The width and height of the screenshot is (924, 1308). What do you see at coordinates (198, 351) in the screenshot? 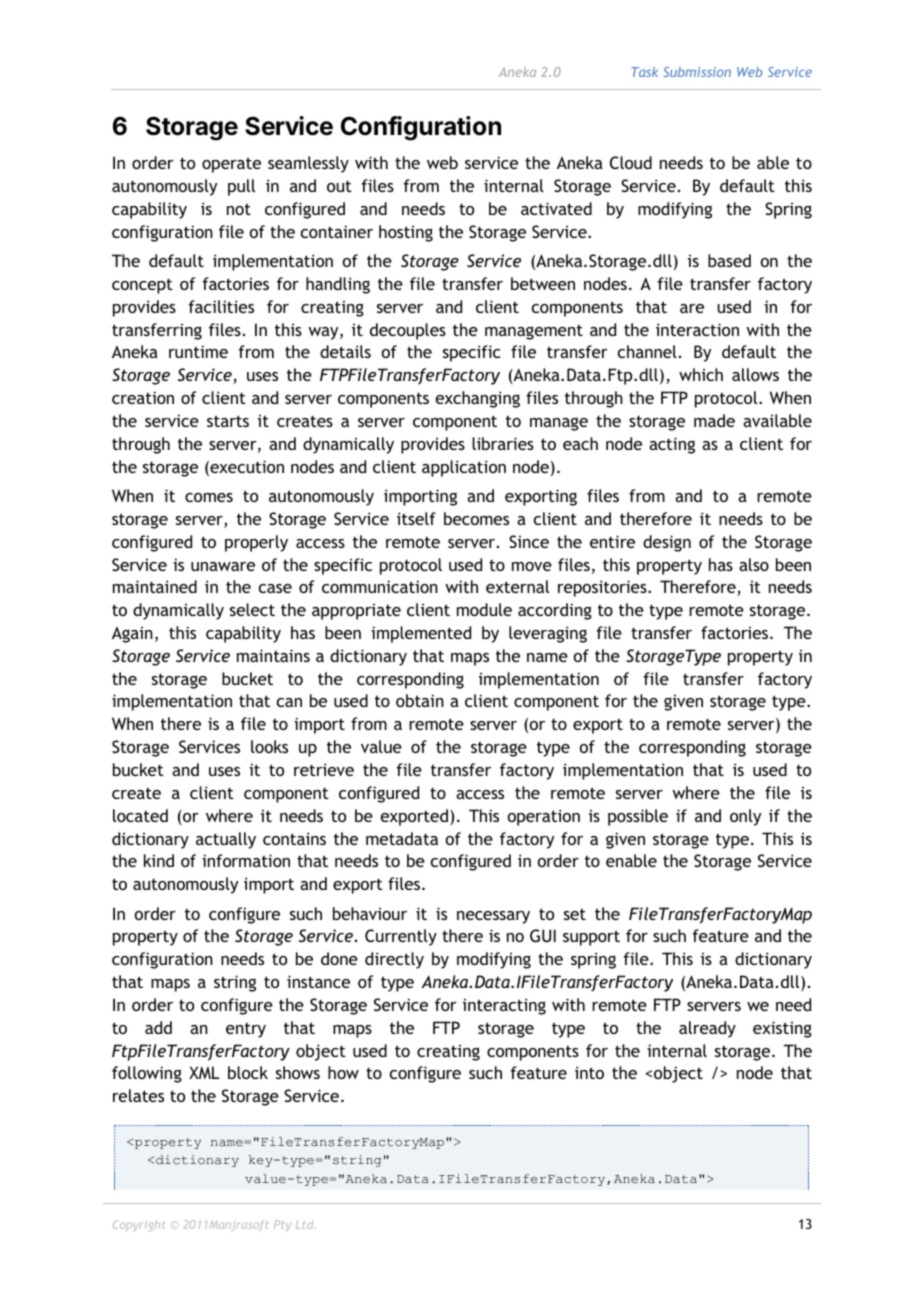
I see `runtime` at bounding box center [198, 351].
